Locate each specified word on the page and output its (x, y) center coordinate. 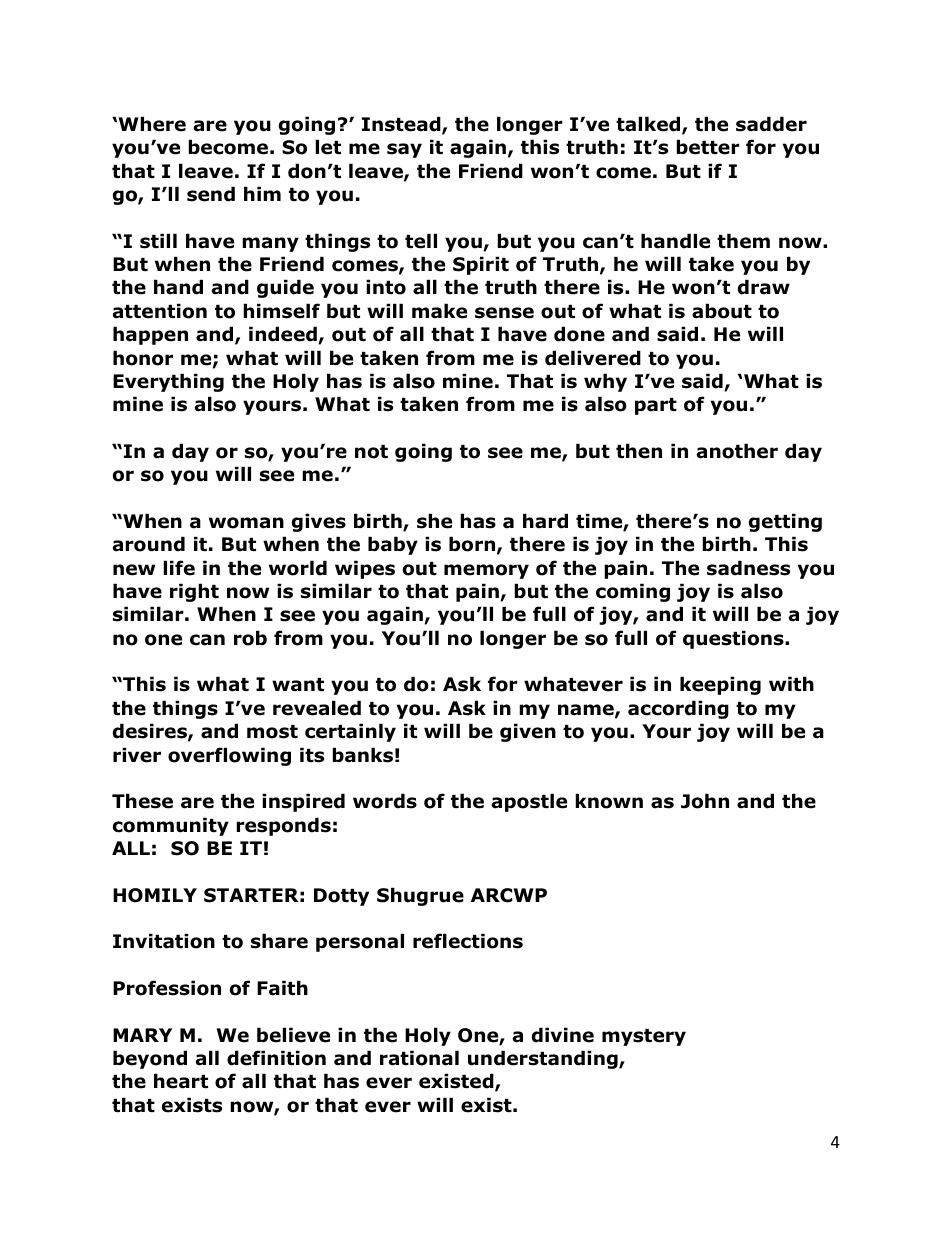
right (194, 592)
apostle (529, 802)
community (171, 826)
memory (486, 571)
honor (143, 358)
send (211, 194)
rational (419, 1058)
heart (181, 1081)
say (404, 150)
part (656, 406)
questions (734, 639)
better (708, 147)
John (705, 801)
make (439, 311)
